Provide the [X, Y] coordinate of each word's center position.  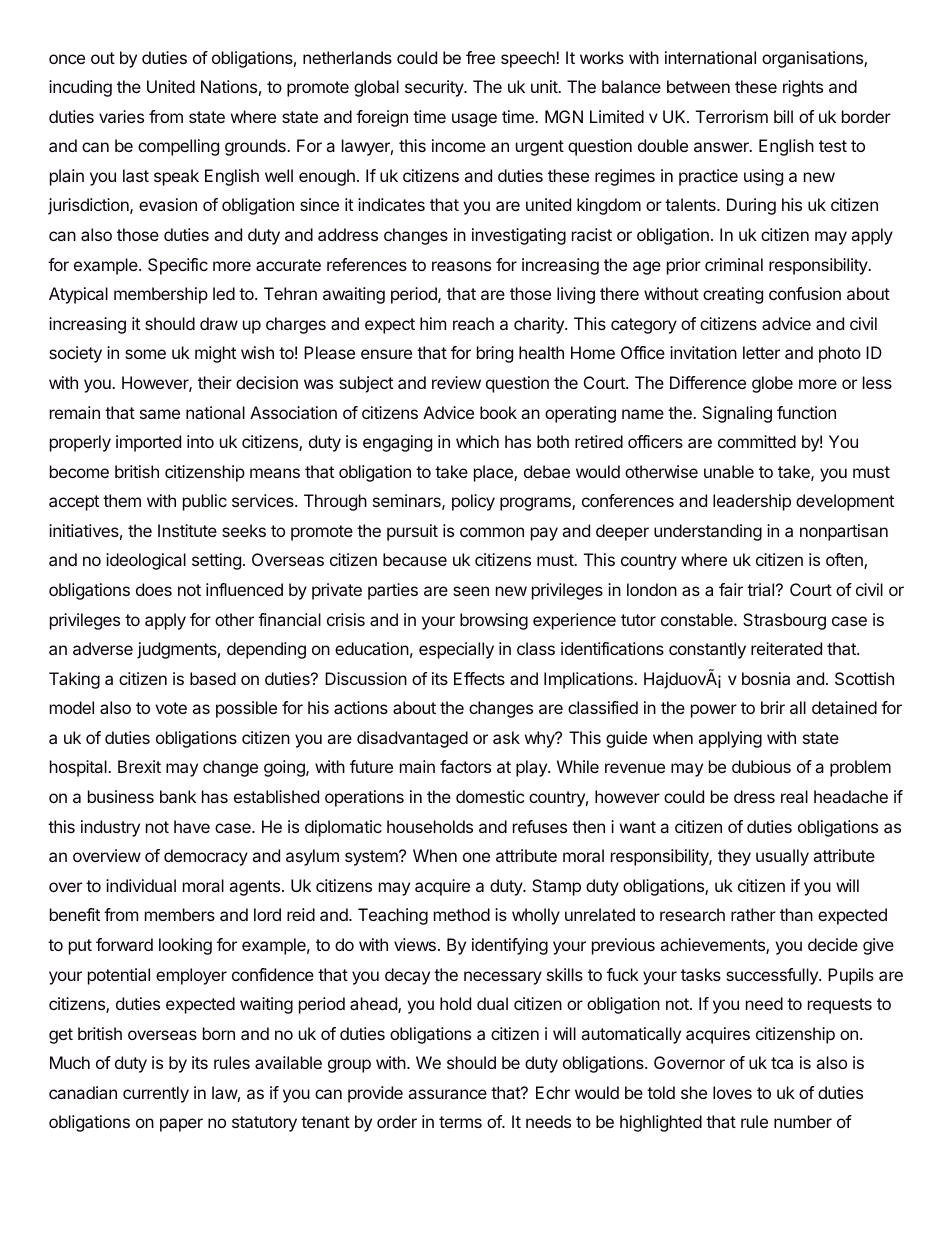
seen [471, 591]
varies [121, 116]
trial [760, 589]
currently [156, 1094]
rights [803, 88]
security [435, 88]
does [154, 589]
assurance [448, 1094]
